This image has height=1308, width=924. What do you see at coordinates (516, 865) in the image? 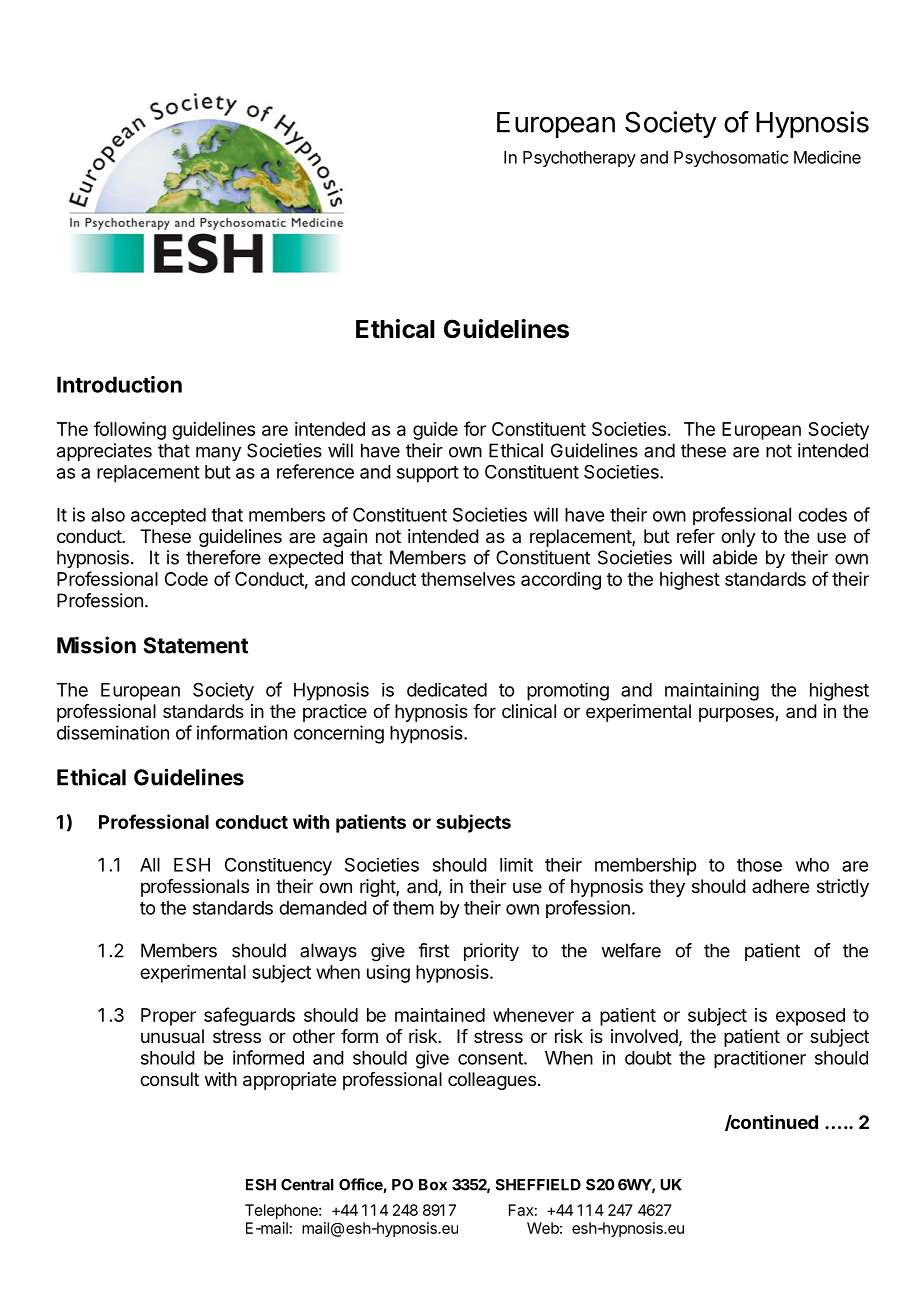
I see `limit` at bounding box center [516, 865].
